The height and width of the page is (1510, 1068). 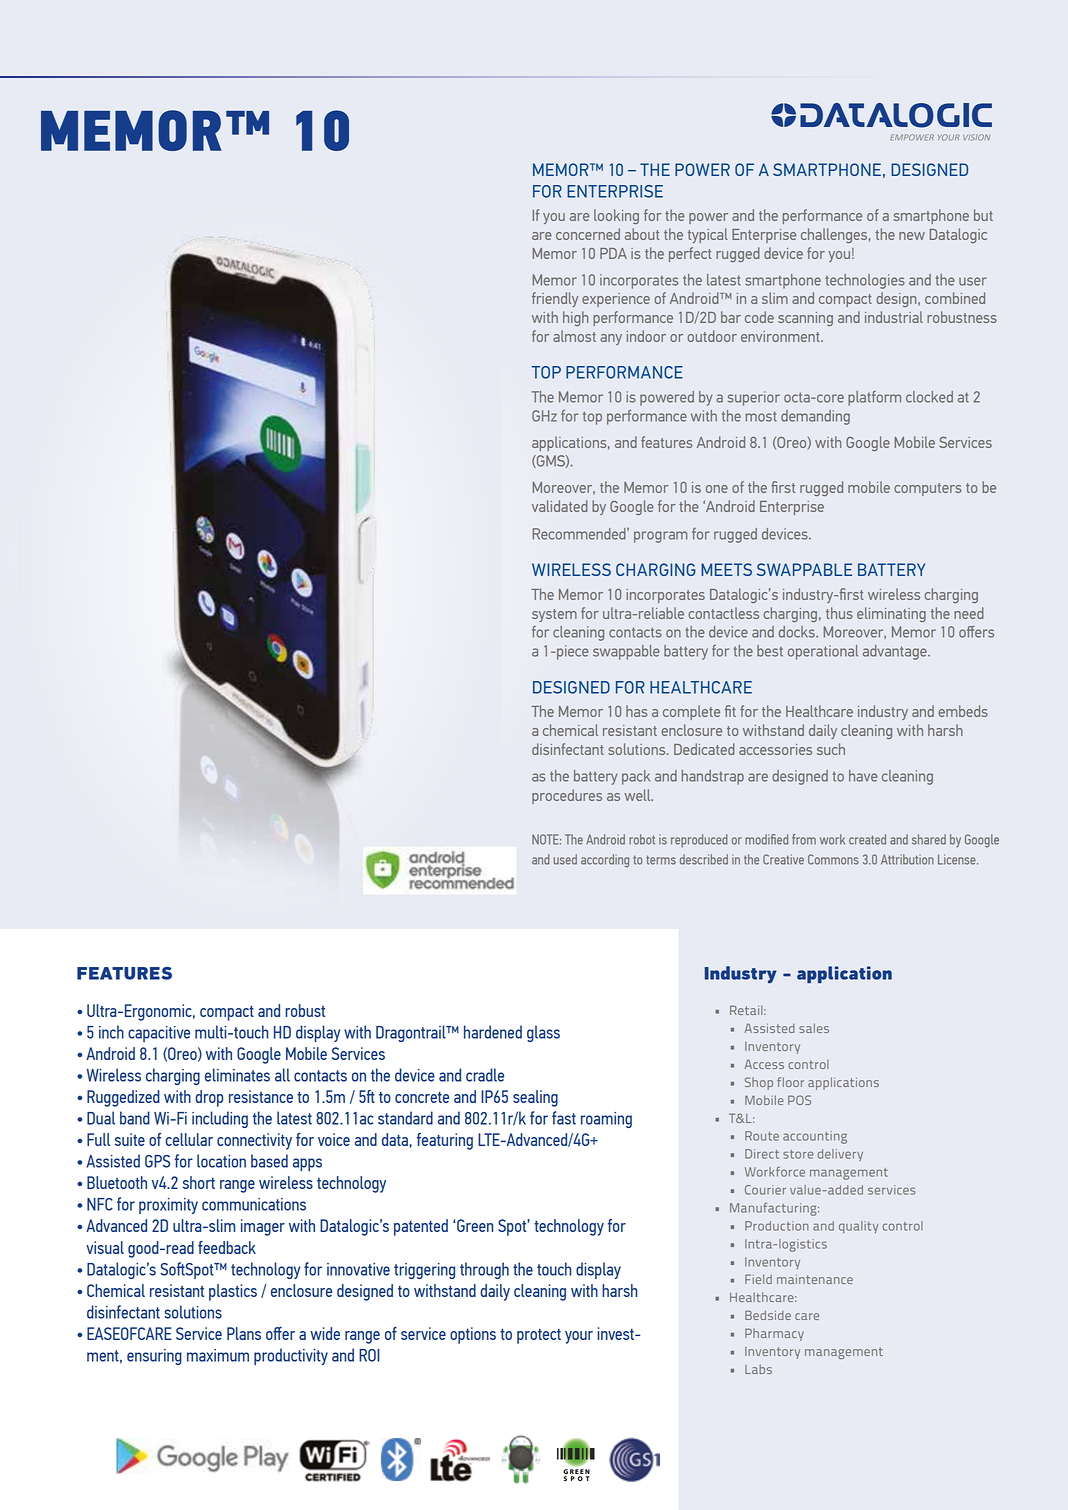 I want to click on program, so click(x=660, y=537).
